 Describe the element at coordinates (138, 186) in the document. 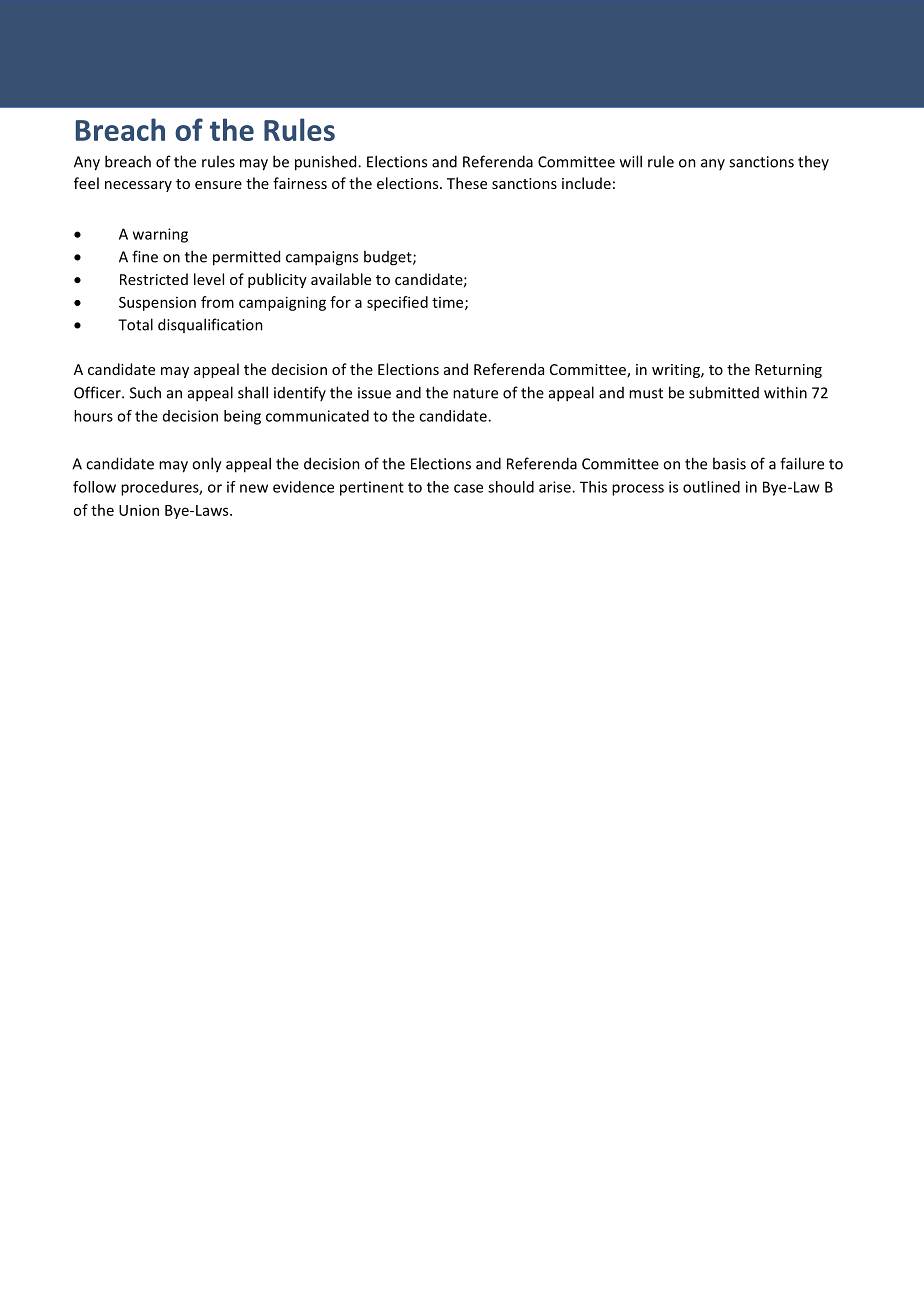

I see `necessary` at that location.
